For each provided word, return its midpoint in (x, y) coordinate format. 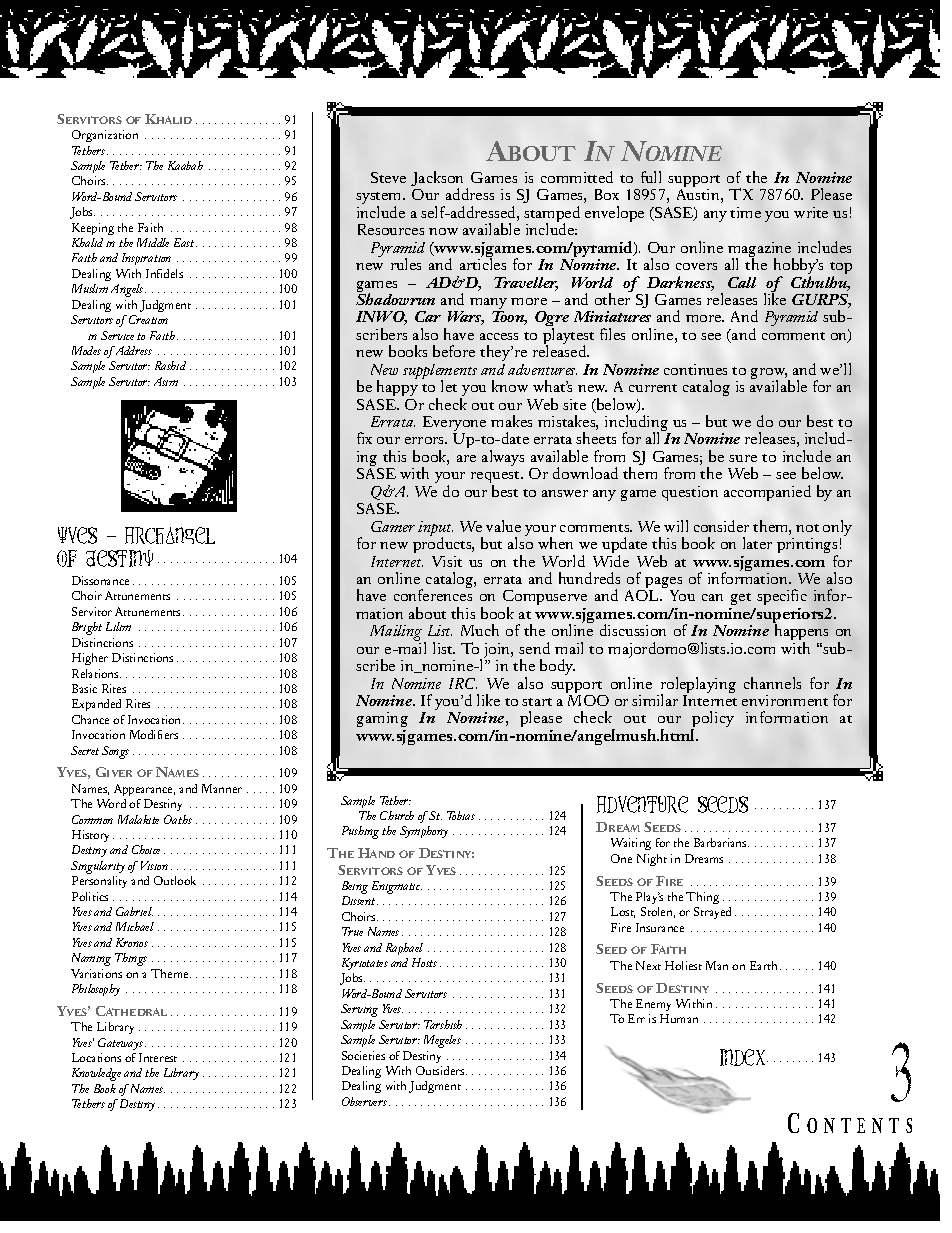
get (740, 601)
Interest (158, 1057)
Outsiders (441, 1070)
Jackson (437, 180)
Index (744, 1057)
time (745, 212)
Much (480, 630)
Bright (87, 628)
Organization (105, 136)
